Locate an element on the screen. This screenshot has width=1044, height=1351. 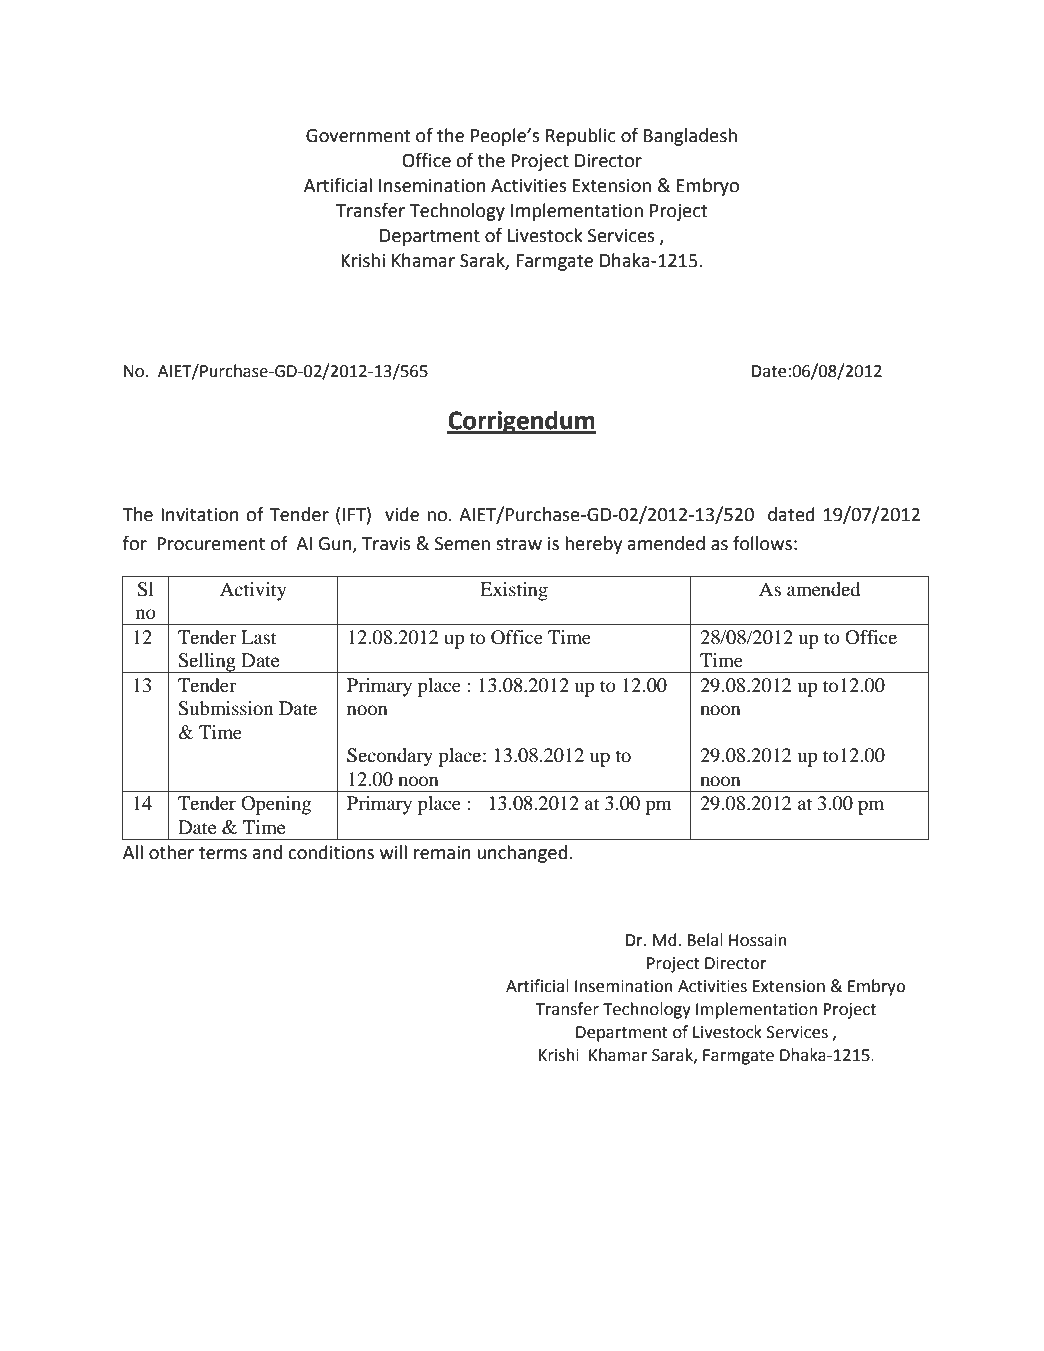
Invitation is located at coordinates (200, 515).
